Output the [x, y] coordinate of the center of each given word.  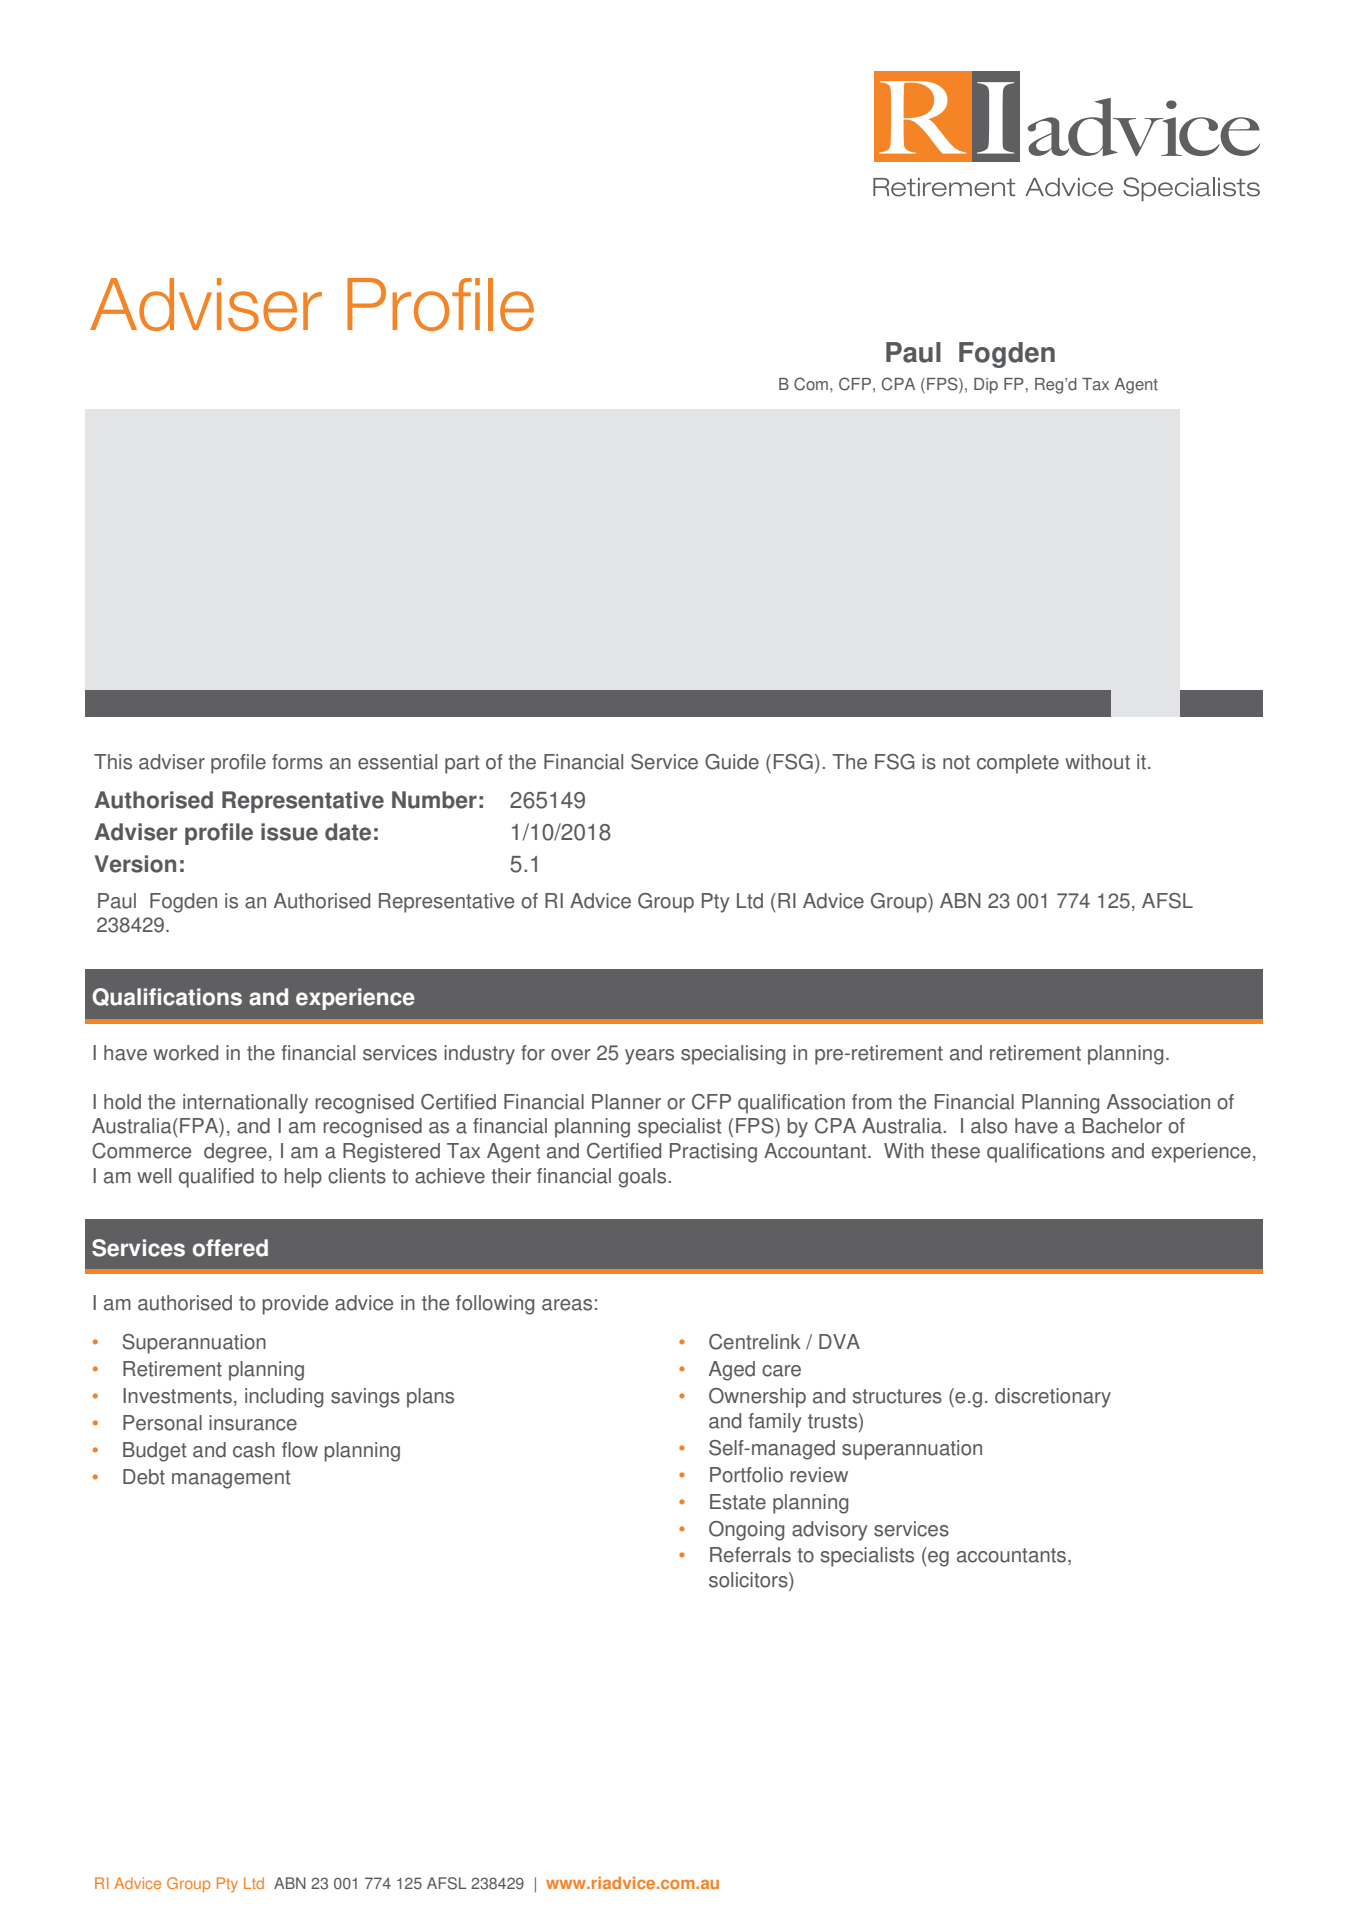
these [955, 1151]
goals [643, 1178]
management [231, 1479]
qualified [216, 1178]
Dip [986, 386]
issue [289, 832]
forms [297, 762]
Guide [732, 762]
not [956, 762]
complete [1018, 764]
